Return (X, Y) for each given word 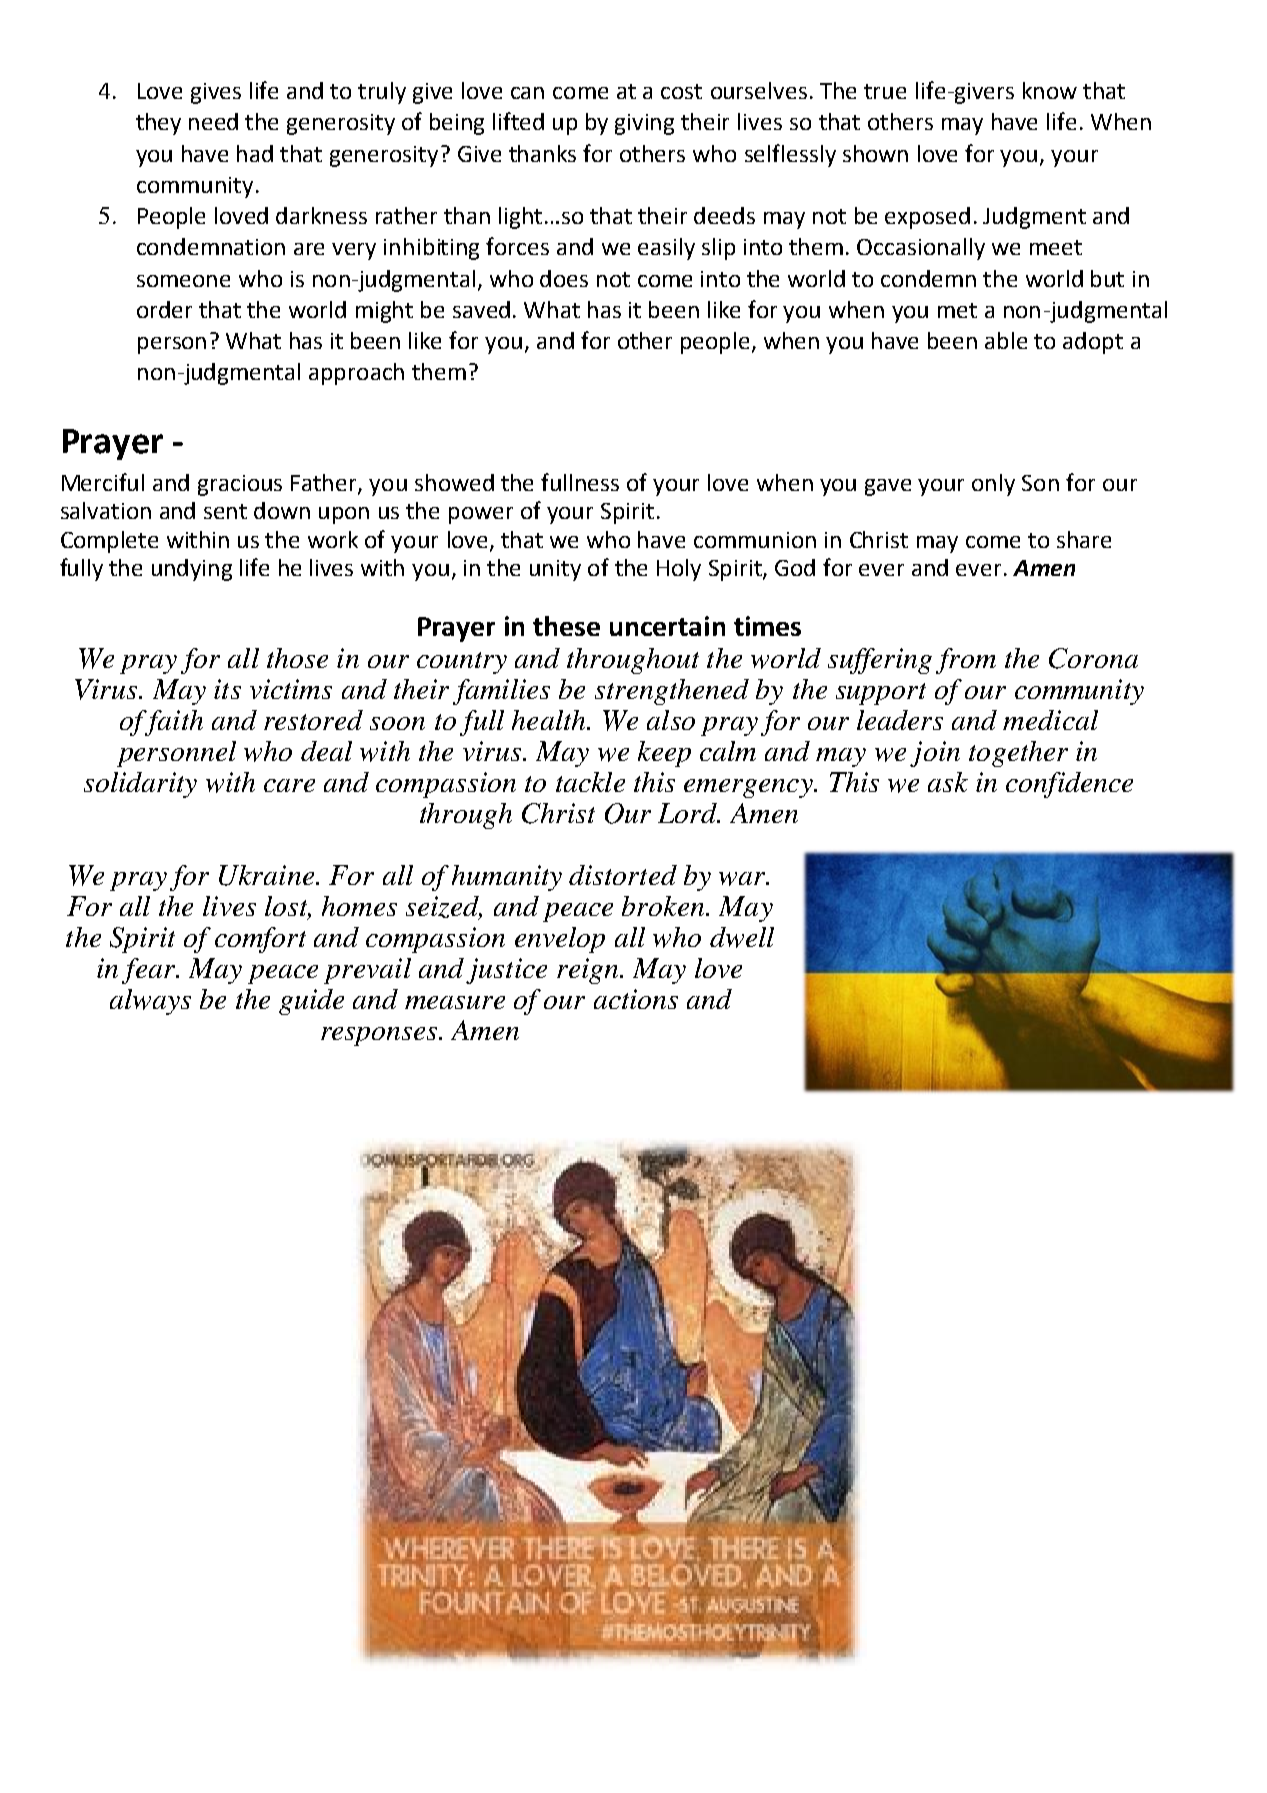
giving (644, 124)
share (1084, 539)
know (1050, 90)
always (150, 1002)
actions (636, 999)
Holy (679, 570)
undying (192, 570)
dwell (742, 937)
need (213, 121)
